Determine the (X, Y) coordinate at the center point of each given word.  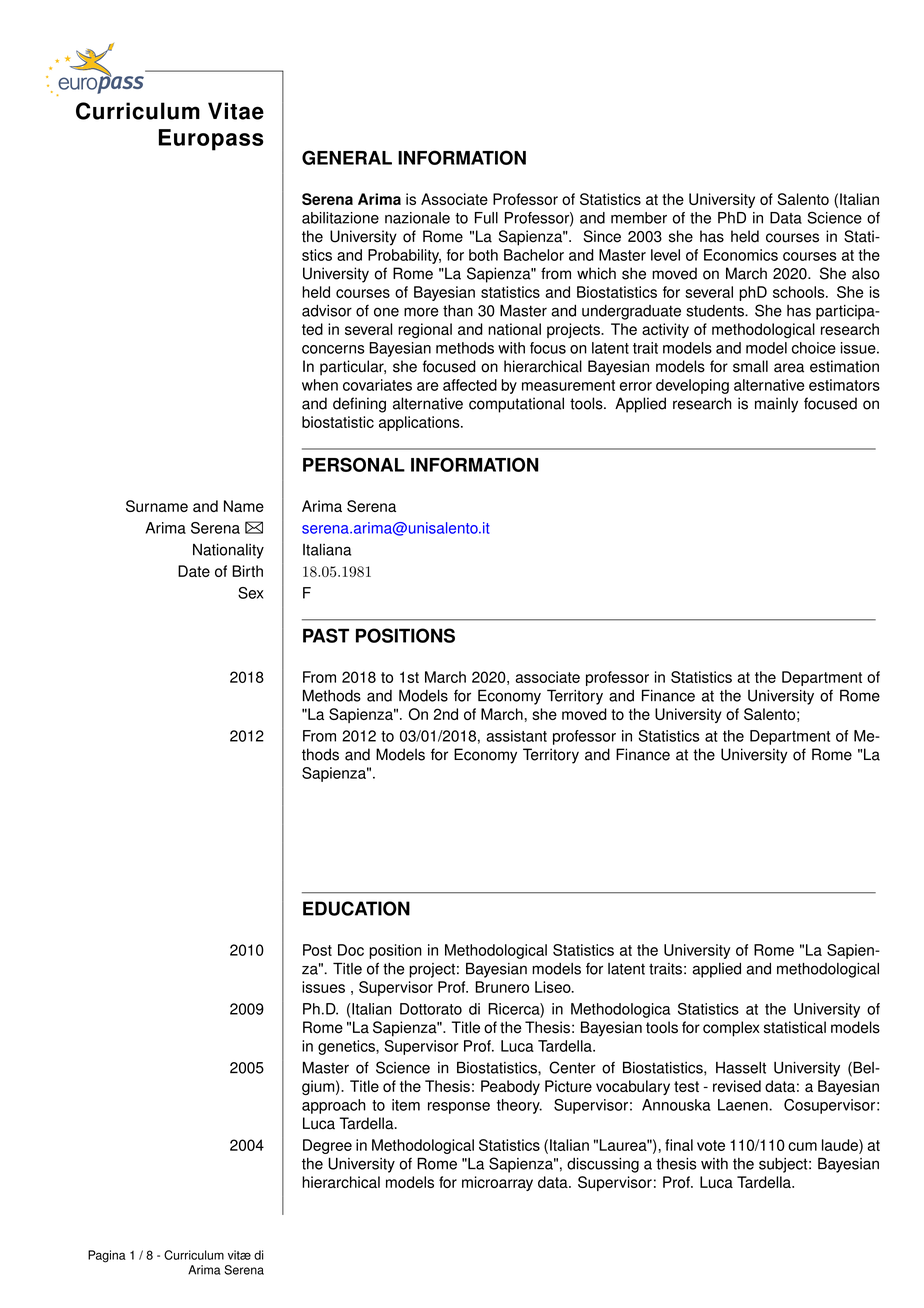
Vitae (236, 111)
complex (731, 1029)
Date (194, 571)
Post (317, 950)
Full (486, 218)
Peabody (510, 1087)
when (320, 385)
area (789, 368)
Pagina (107, 1256)
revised (737, 1086)
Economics (741, 255)
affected (470, 385)
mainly (776, 405)
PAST (326, 635)
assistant (516, 736)
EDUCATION (356, 908)
